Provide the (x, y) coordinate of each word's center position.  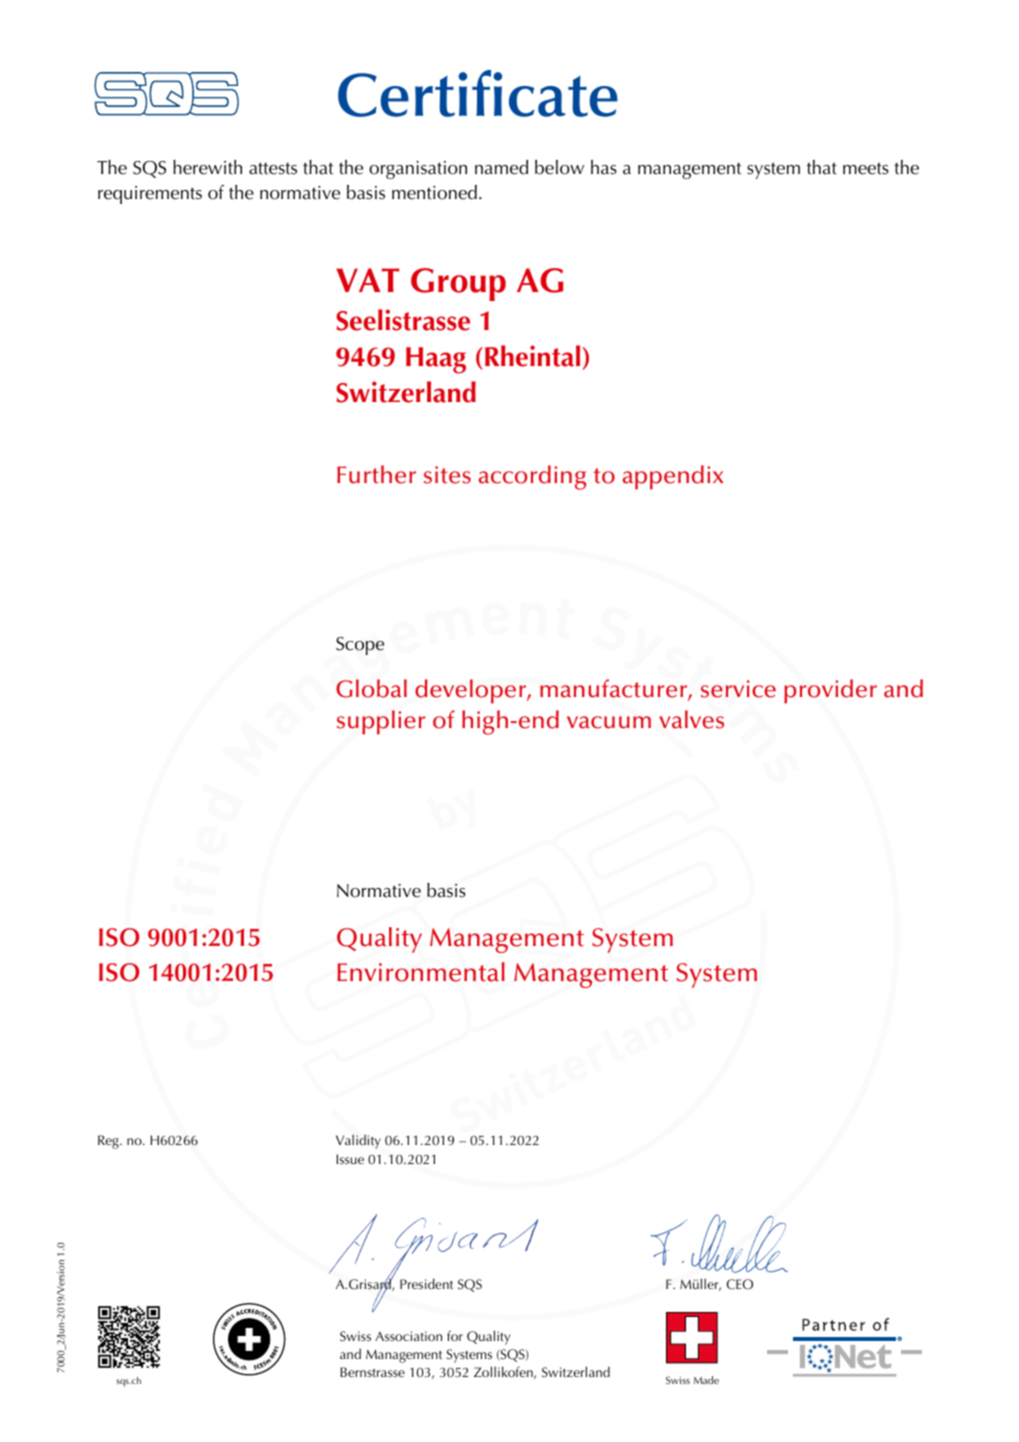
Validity (358, 1141)
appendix (673, 477)
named (501, 167)
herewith (207, 167)
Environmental (421, 972)
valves (691, 719)
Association (408, 1336)
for (455, 1335)
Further (376, 474)
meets (866, 168)
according (532, 477)
